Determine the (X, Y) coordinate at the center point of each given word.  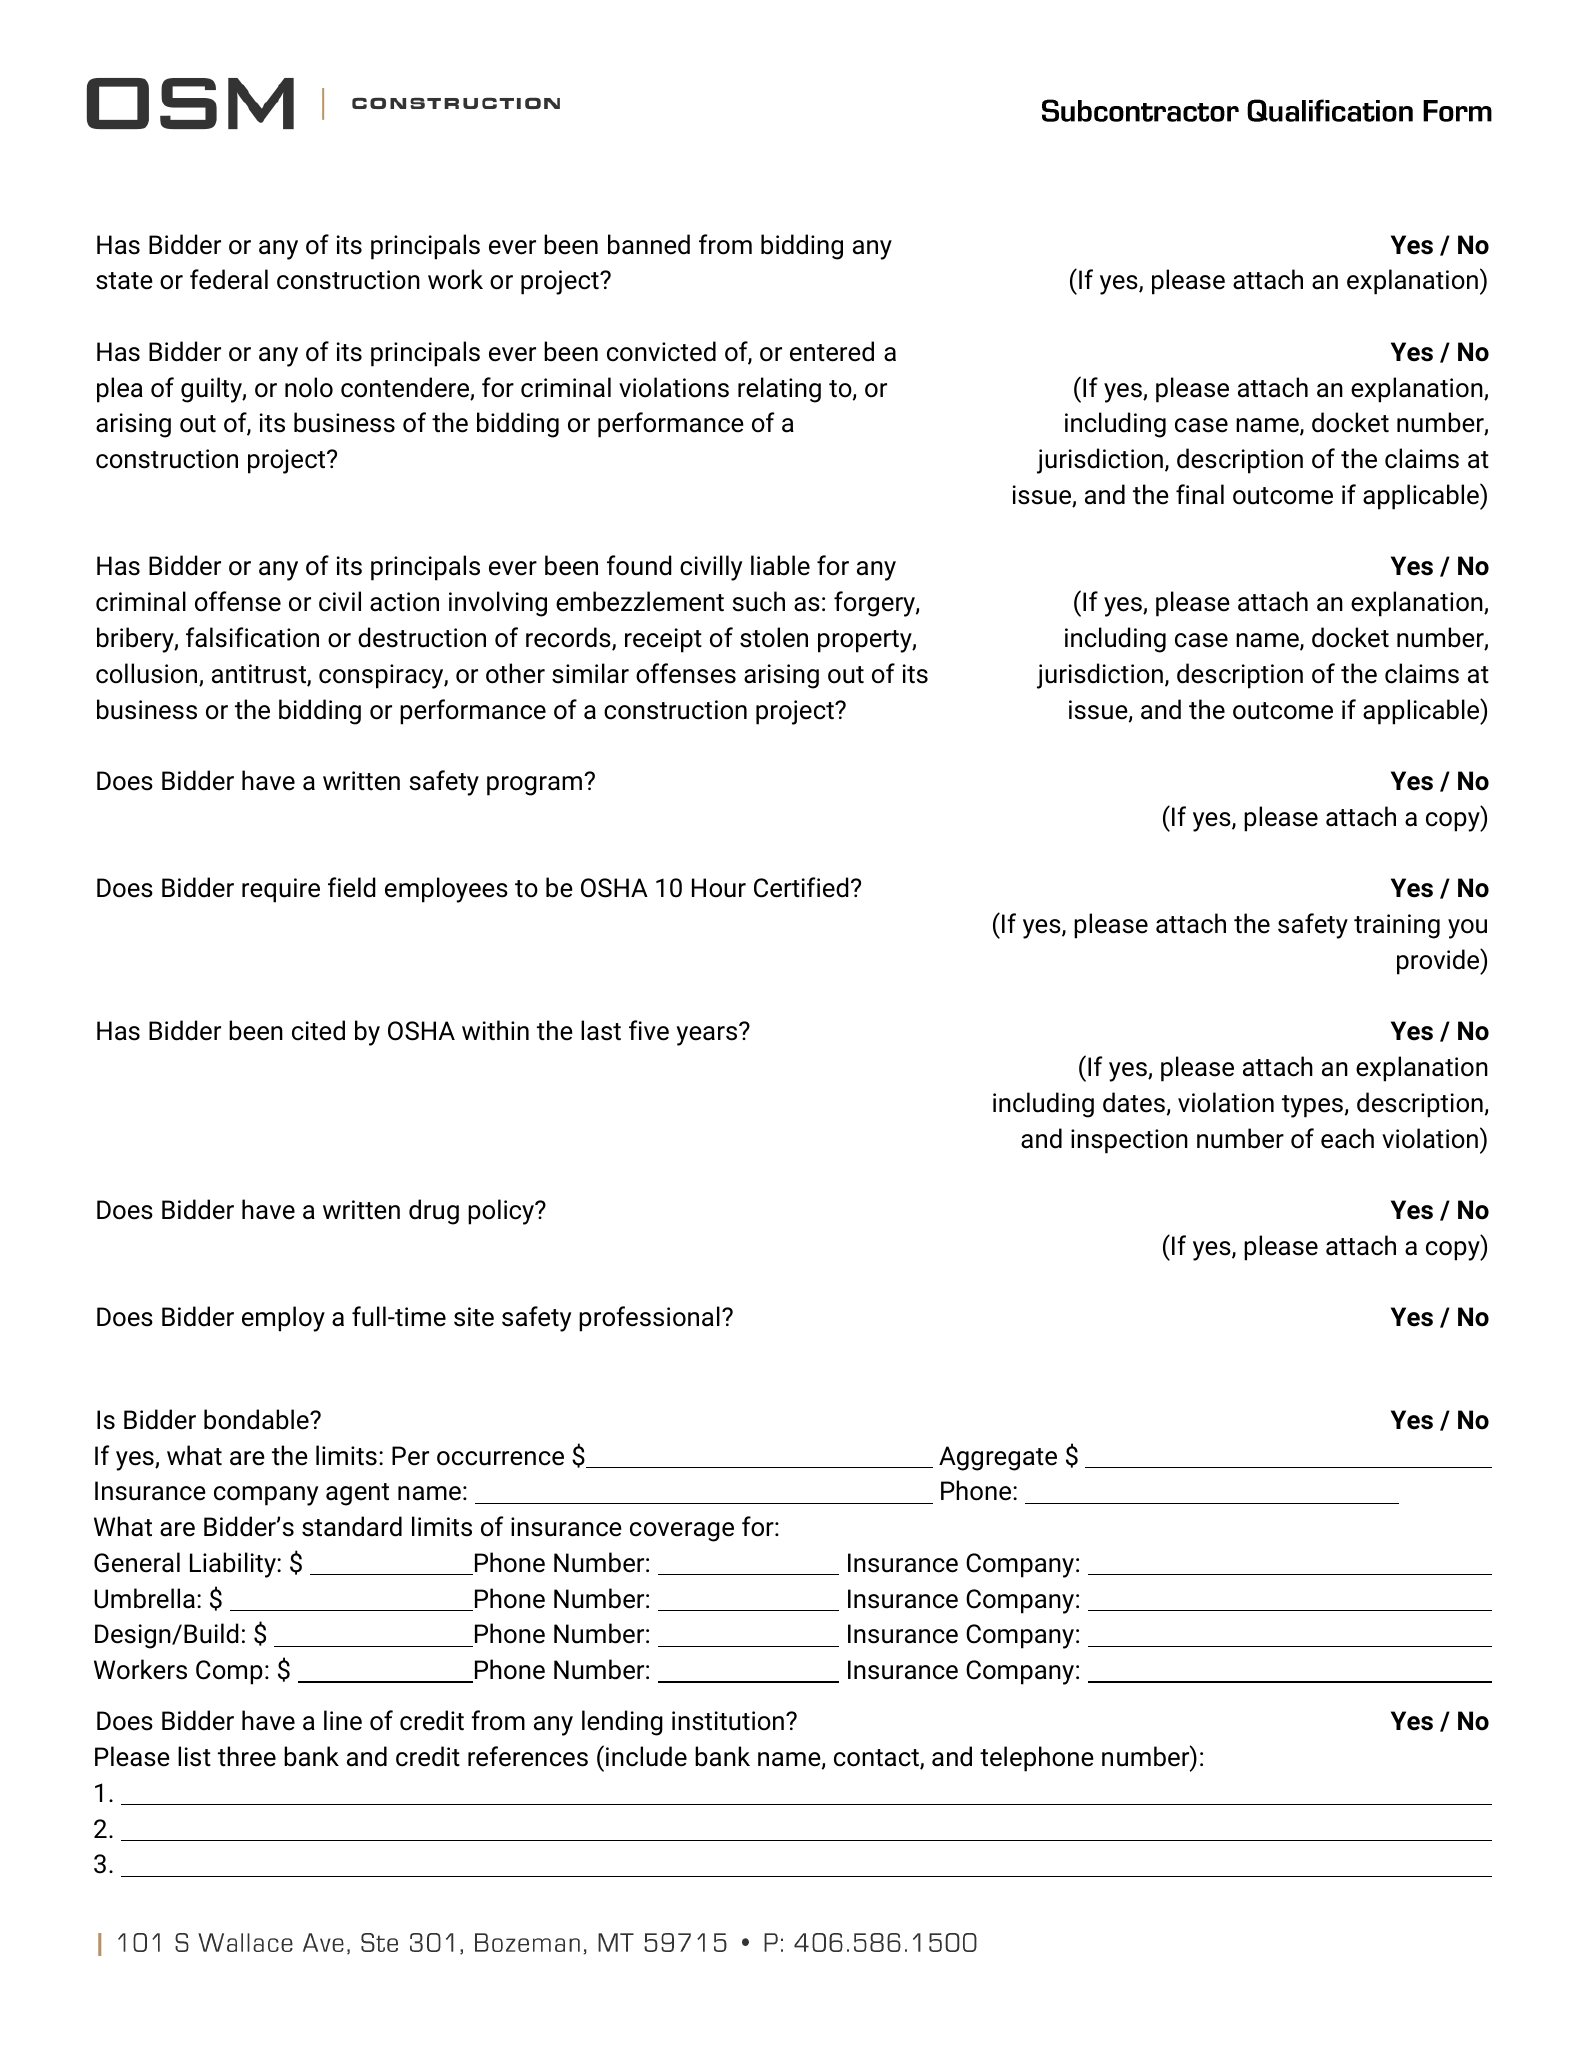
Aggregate (998, 1458)
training (1397, 926)
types (1312, 1106)
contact (877, 1759)
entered (832, 351)
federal (229, 279)
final (1200, 494)
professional (649, 1319)
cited (318, 1030)
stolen (774, 637)
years (708, 1035)
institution (728, 1721)
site (474, 1317)
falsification (252, 637)
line (343, 1720)
